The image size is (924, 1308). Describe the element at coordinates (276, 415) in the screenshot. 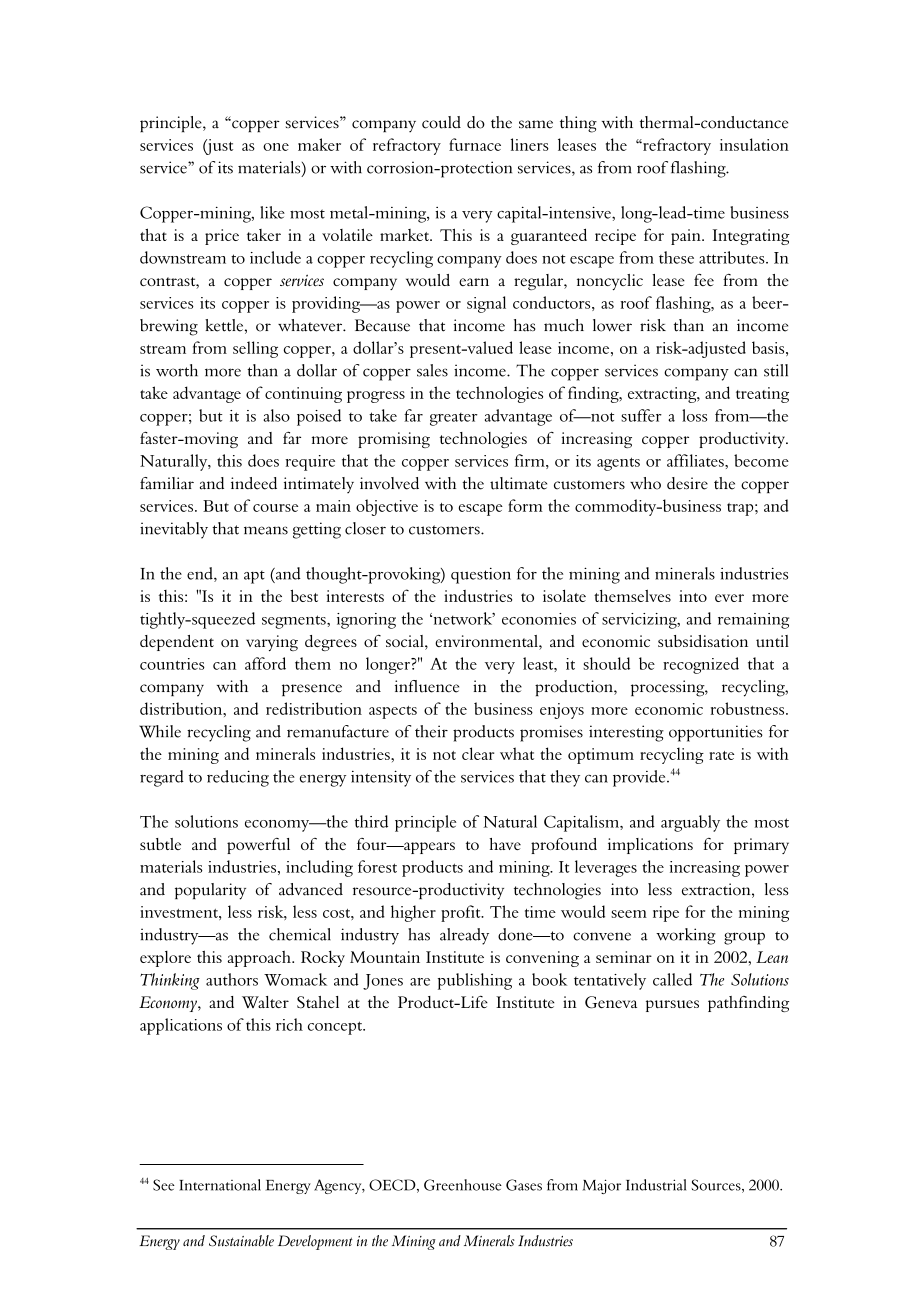

I see `also` at that location.
